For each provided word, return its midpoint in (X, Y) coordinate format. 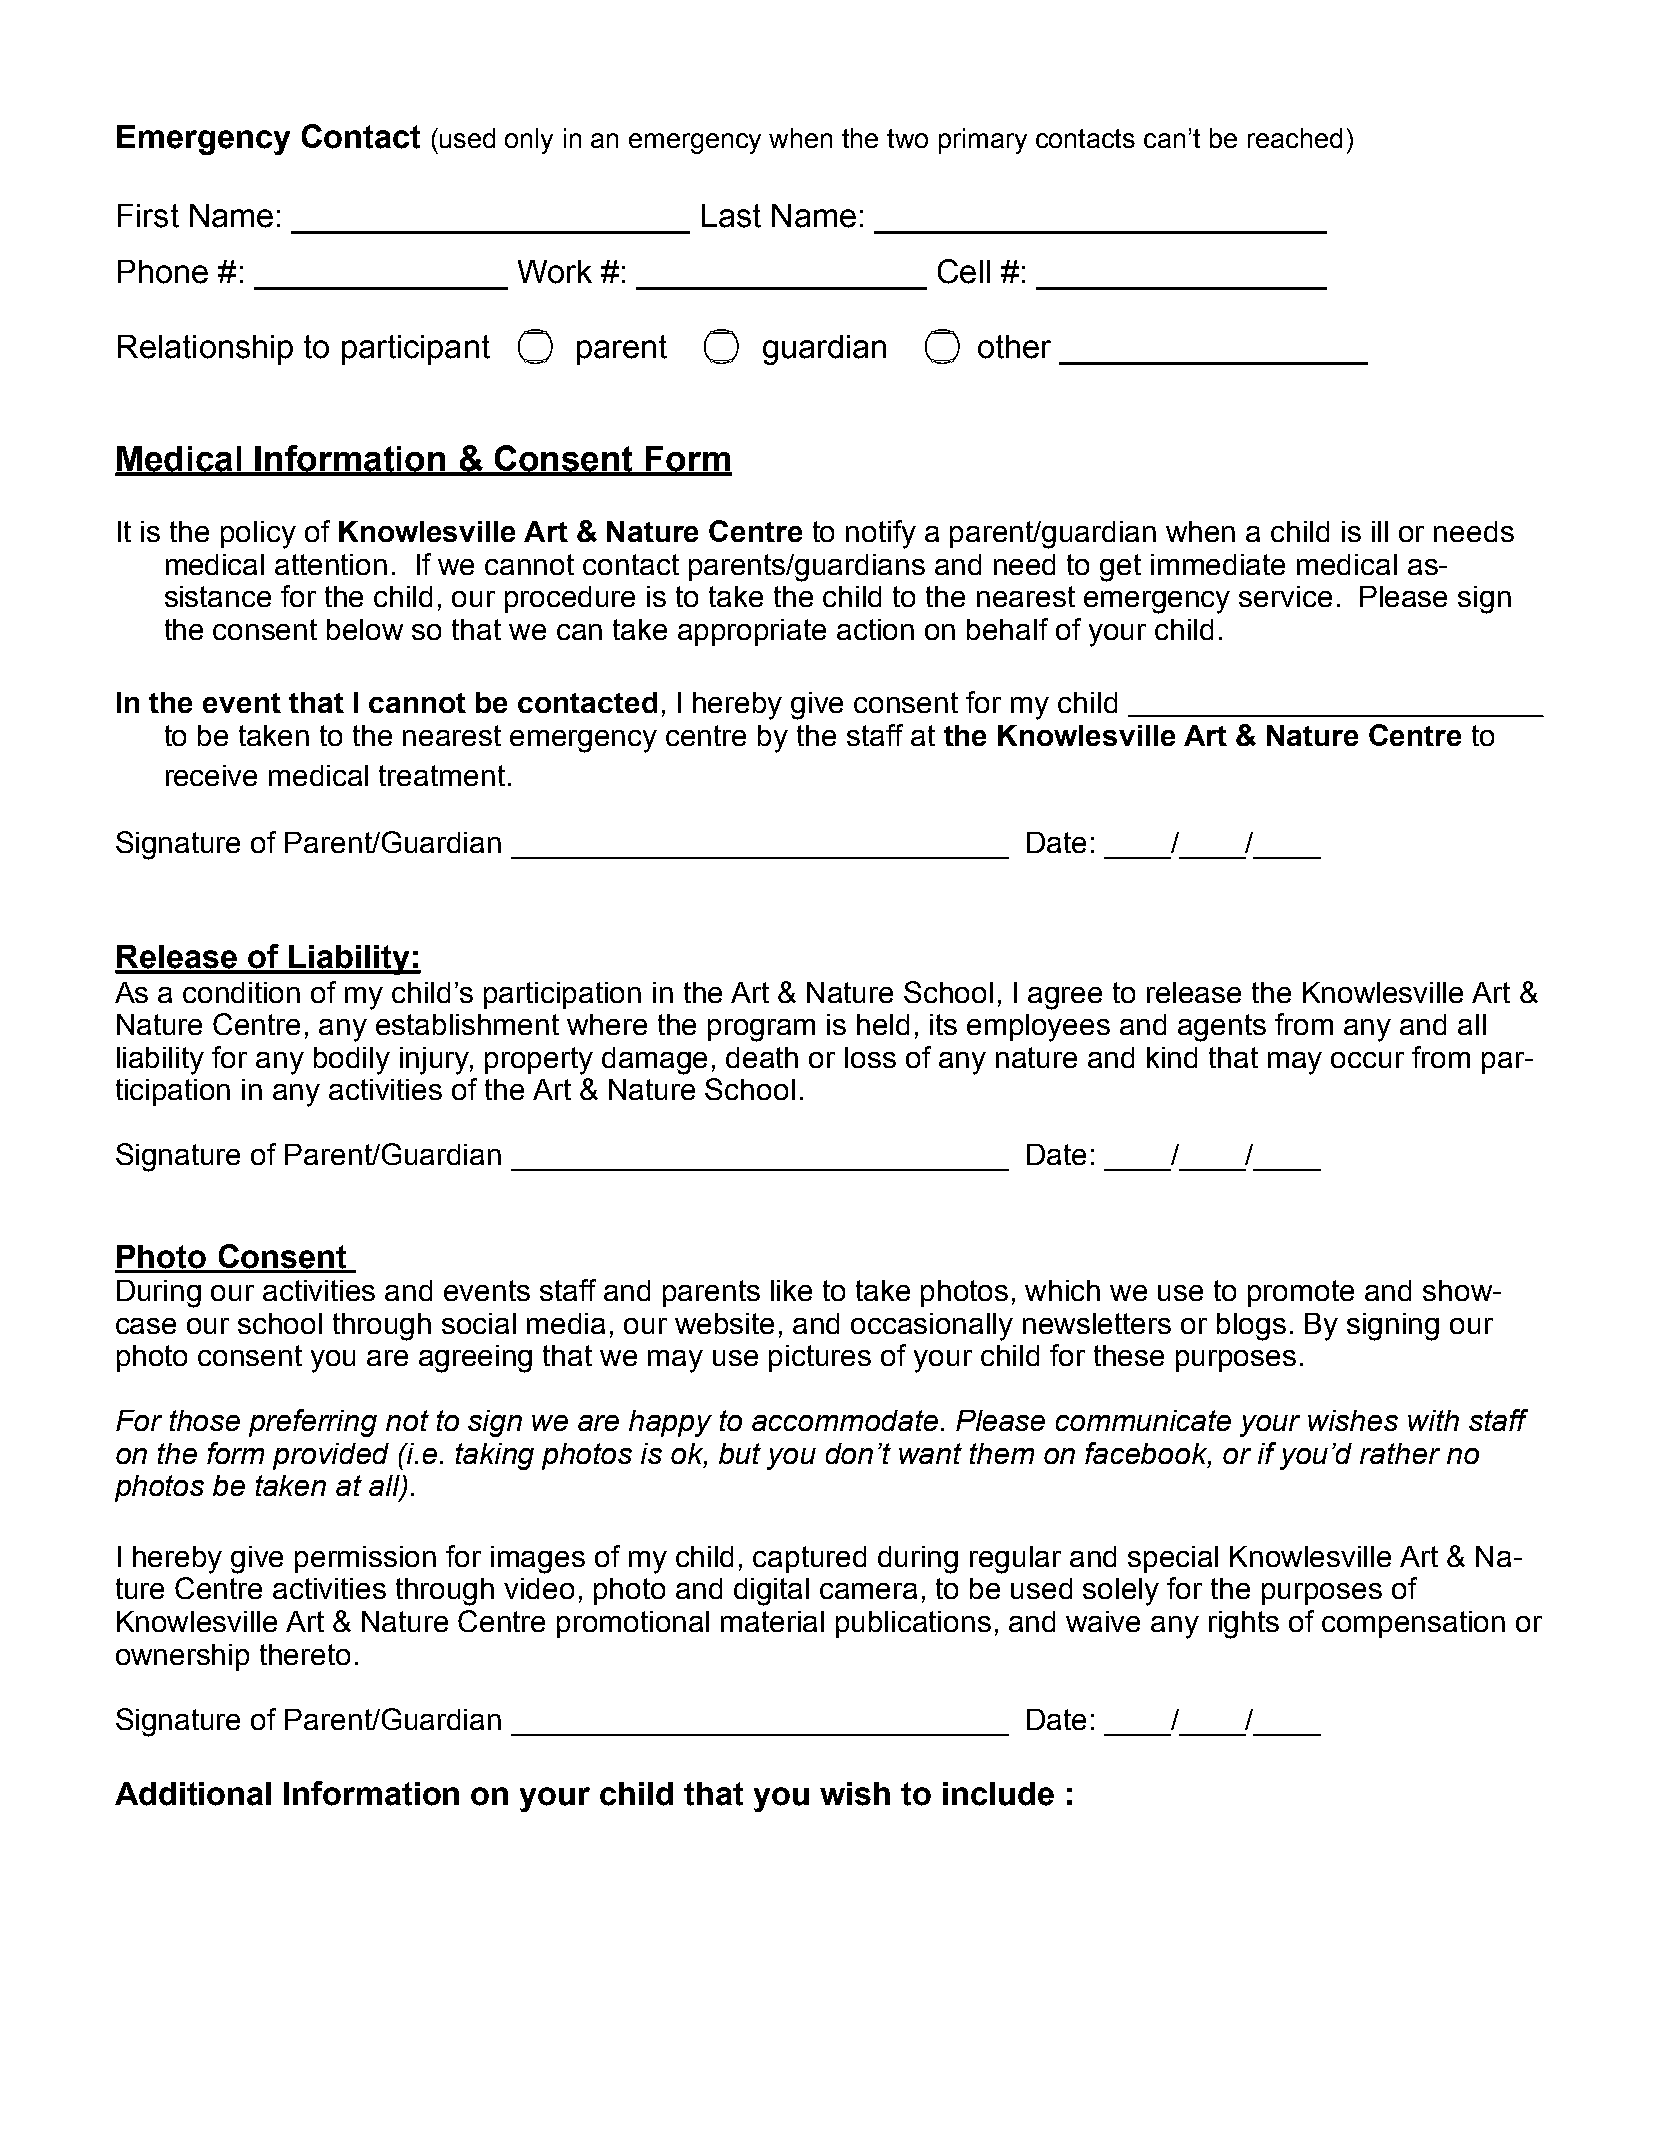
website (724, 1323)
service (1285, 596)
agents (1222, 1028)
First (148, 216)
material (772, 1621)
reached (1295, 138)
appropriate (752, 632)
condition (241, 992)
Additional (193, 1794)
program (761, 1030)
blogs (1251, 1327)
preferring (313, 1423)
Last (731, 216)
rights (1244, 1625)
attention (331, 564)
